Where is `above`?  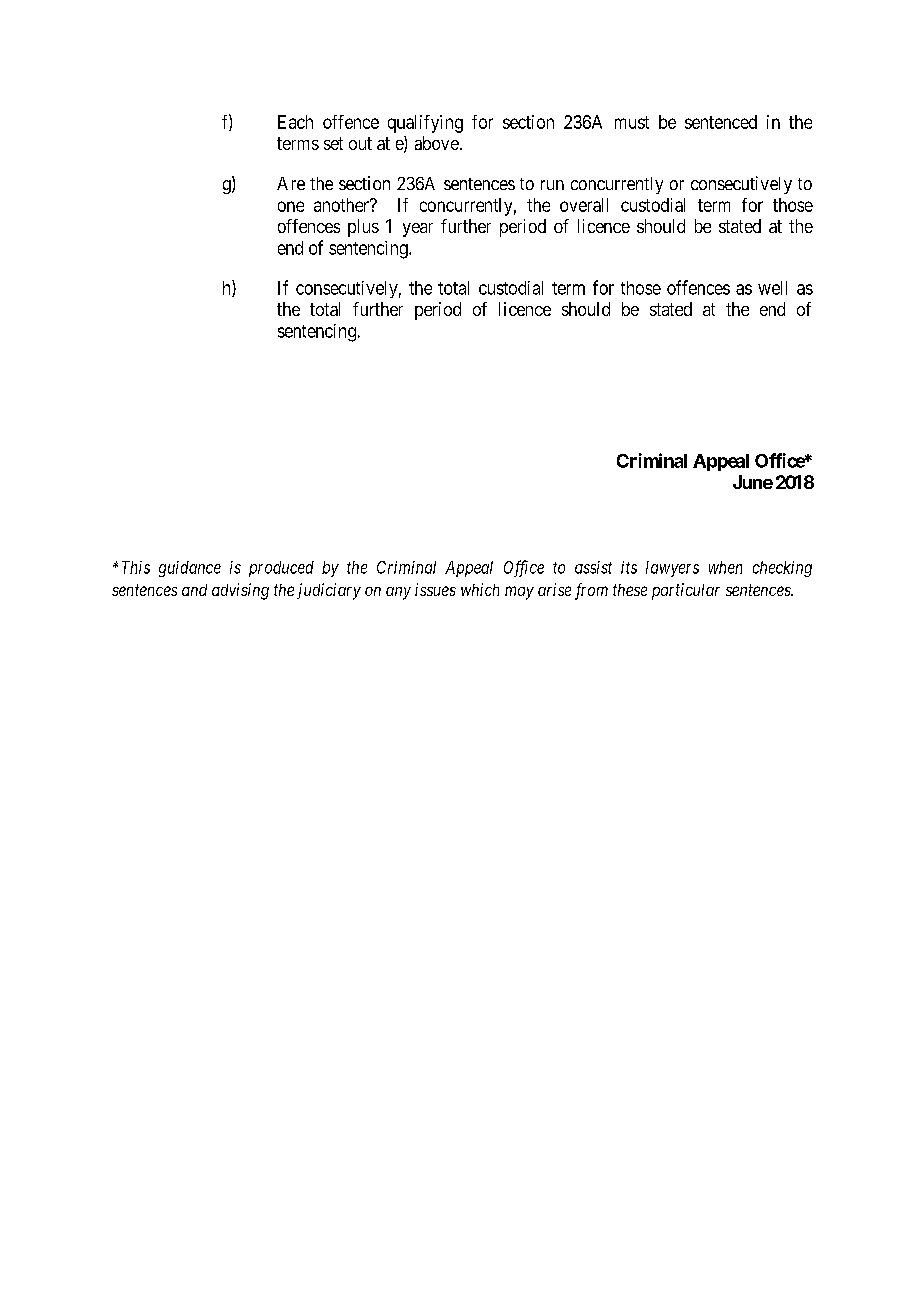
above is located at coordinates (437, 143).
